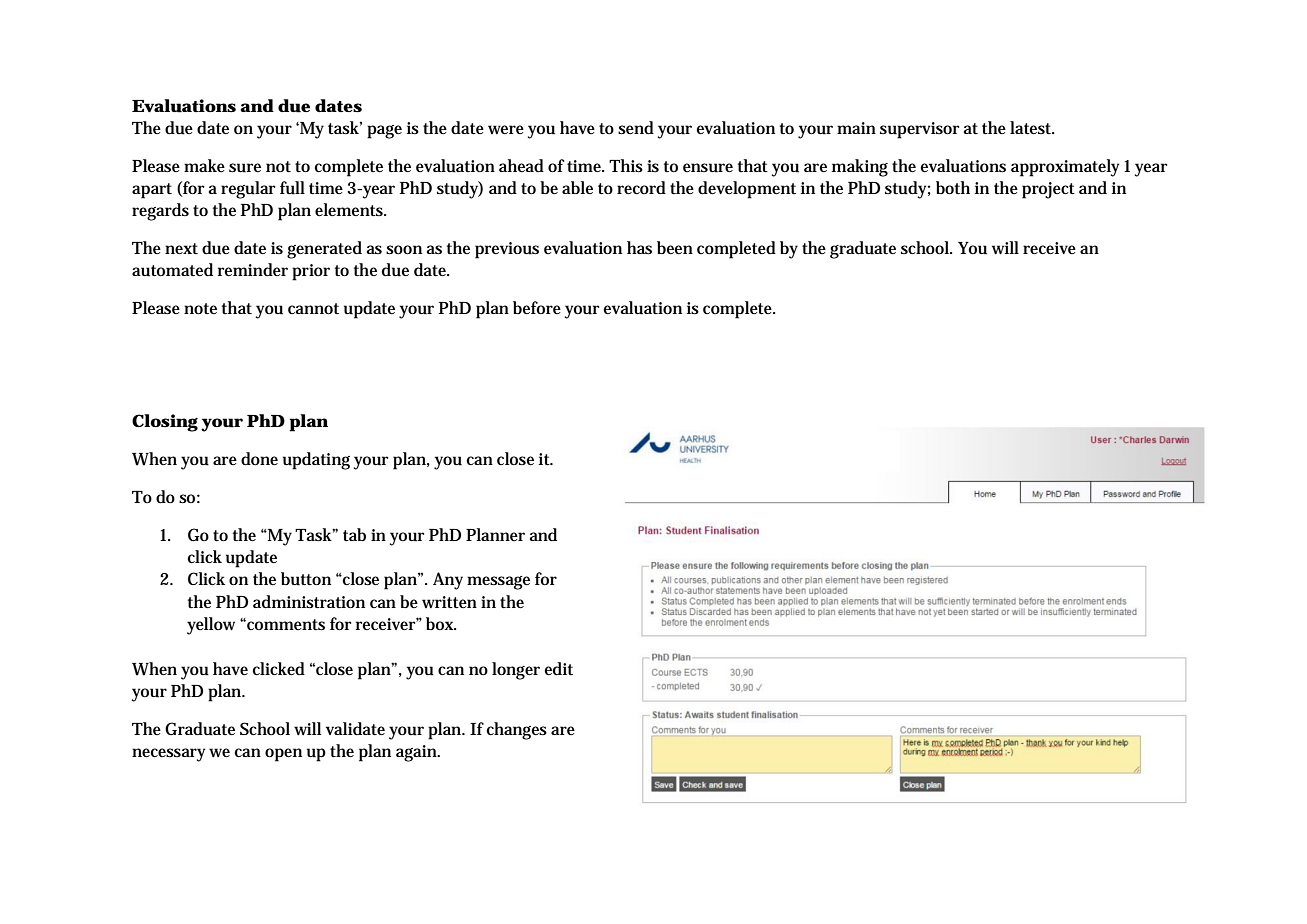 The width and height of the screenshot is (1307, 924). I want to click on Any, so click(448, 581).
